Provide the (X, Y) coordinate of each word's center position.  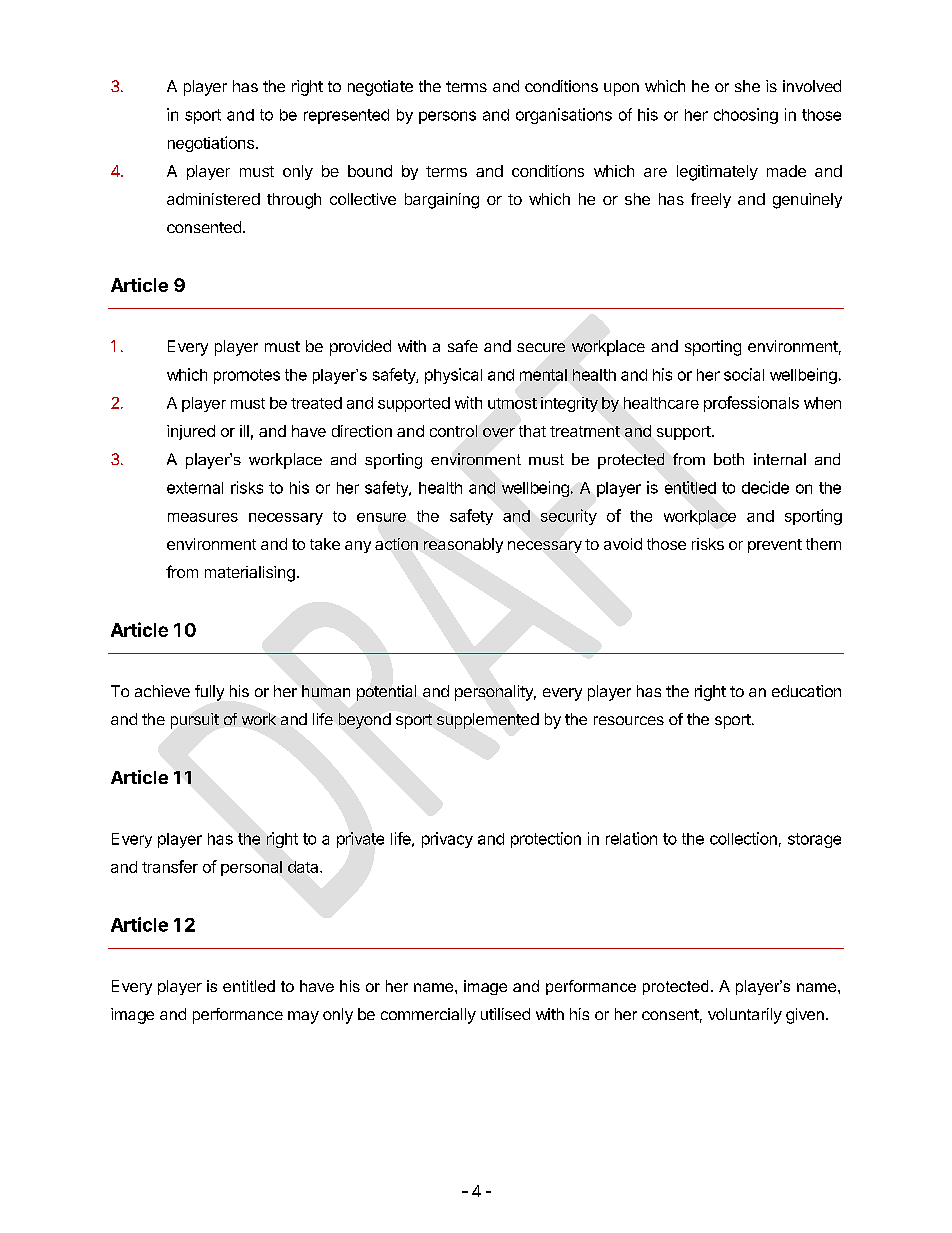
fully (209, 693)
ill (244, 431)
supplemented (488, 721)
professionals (751, 404)
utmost (512, 403)
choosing (746, 116)
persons (447, 117)
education (806, 691)
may (303, 1017)
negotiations (211, 144)
